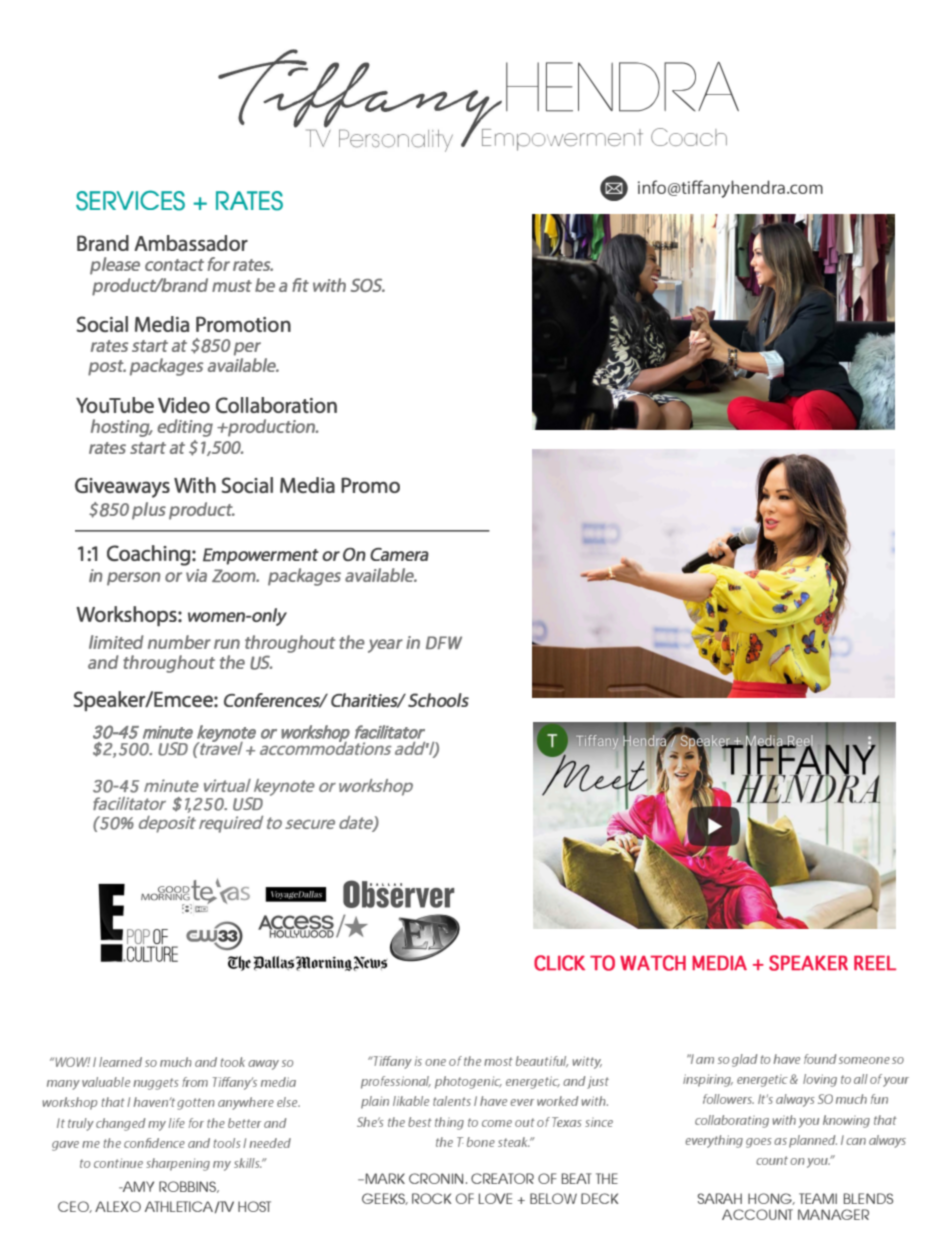 The width and height of the image is (952, 1233). Describe the element at coordinates (875, 962) in the image. I see `REEL` at that location.
